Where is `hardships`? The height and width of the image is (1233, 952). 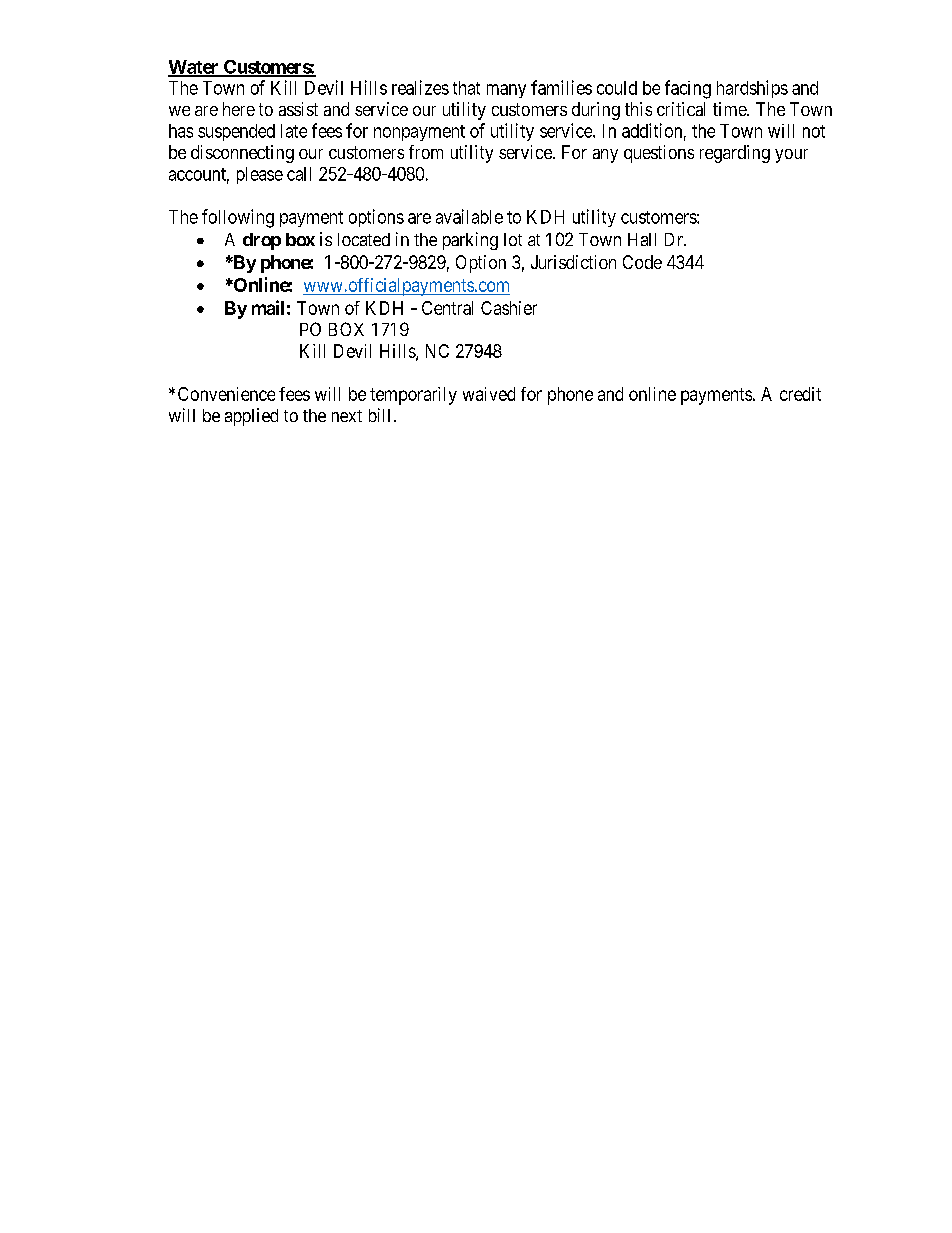 hardships is located at coordinates (752, 89).
